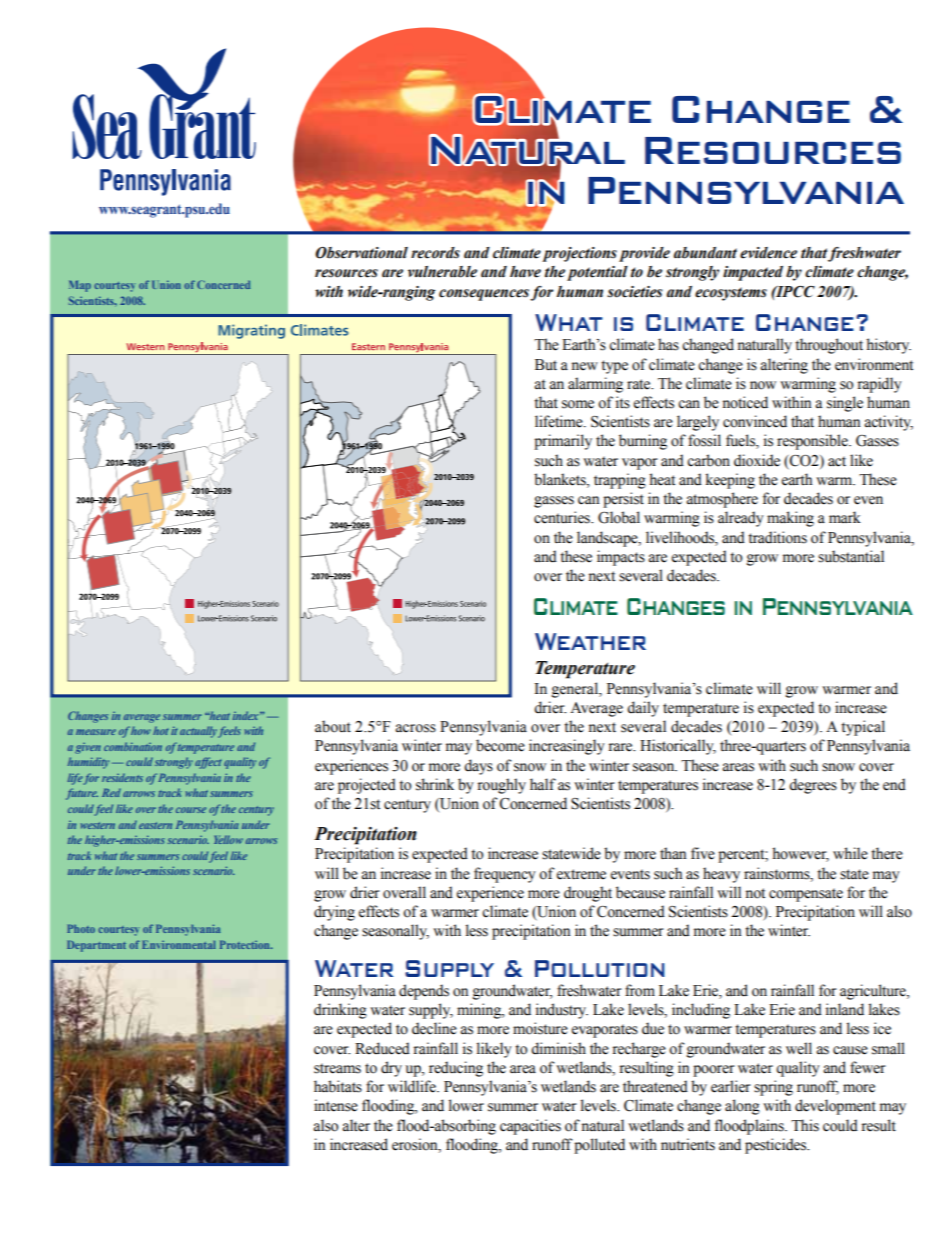  Describe the element at coordinates (805, 1125) in the screenshot. I see `This` at that location.
